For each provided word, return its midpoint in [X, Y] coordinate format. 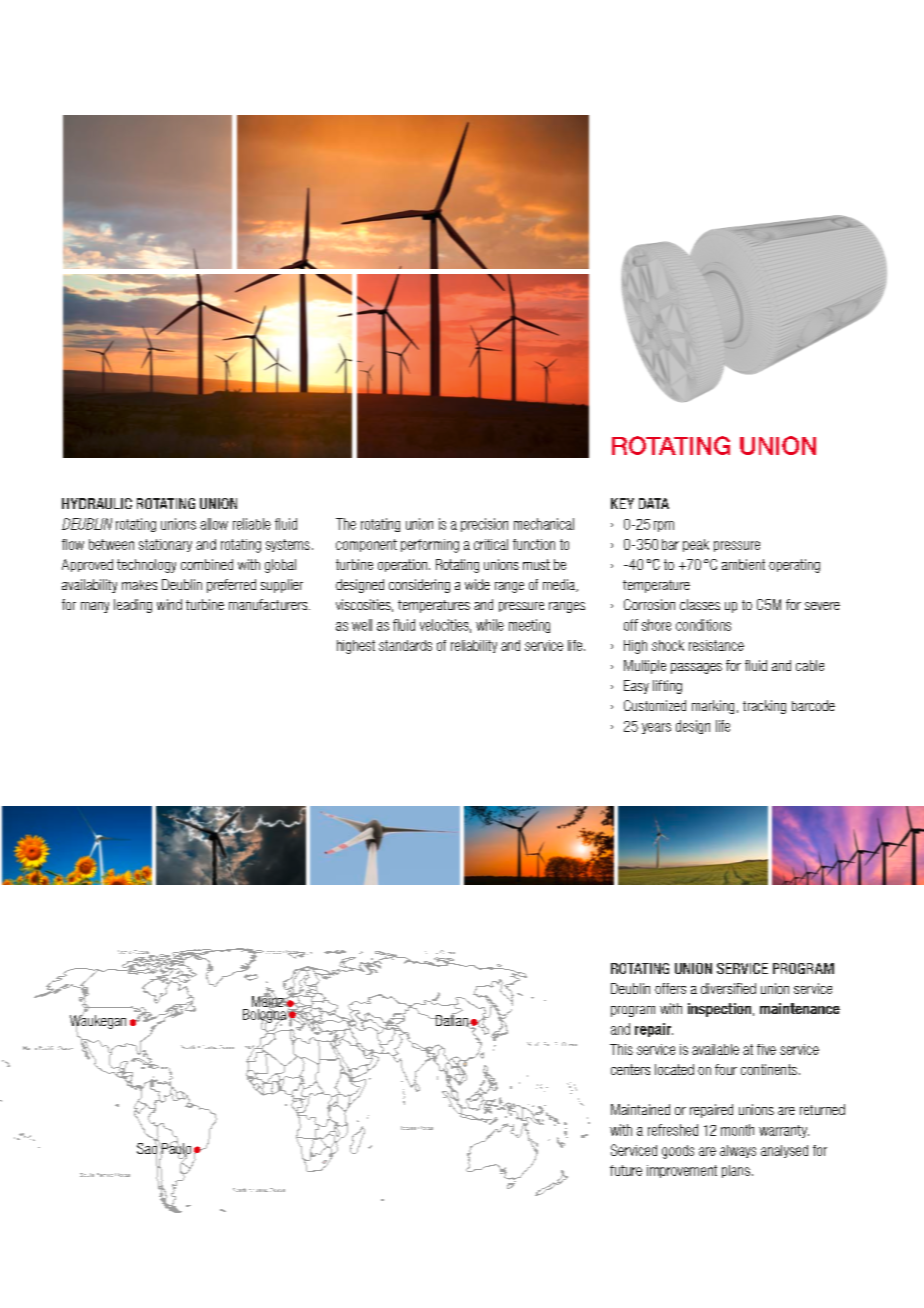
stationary [165, 545]
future [626, 1170]
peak [696, 545]
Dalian [451, 1020]
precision [484, 525]
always [738, 1151]
